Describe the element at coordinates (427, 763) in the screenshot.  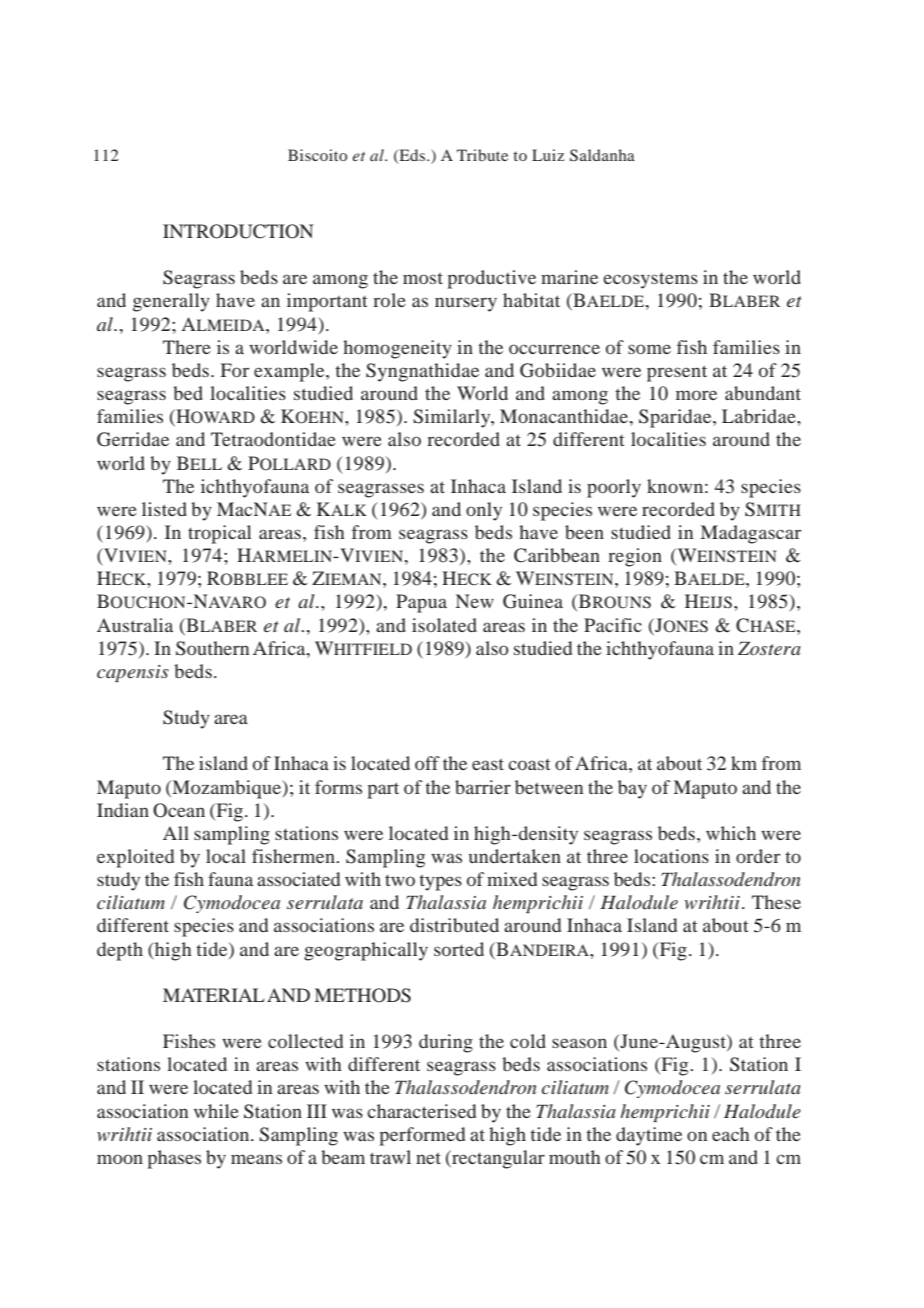
I see `off` at that location.
